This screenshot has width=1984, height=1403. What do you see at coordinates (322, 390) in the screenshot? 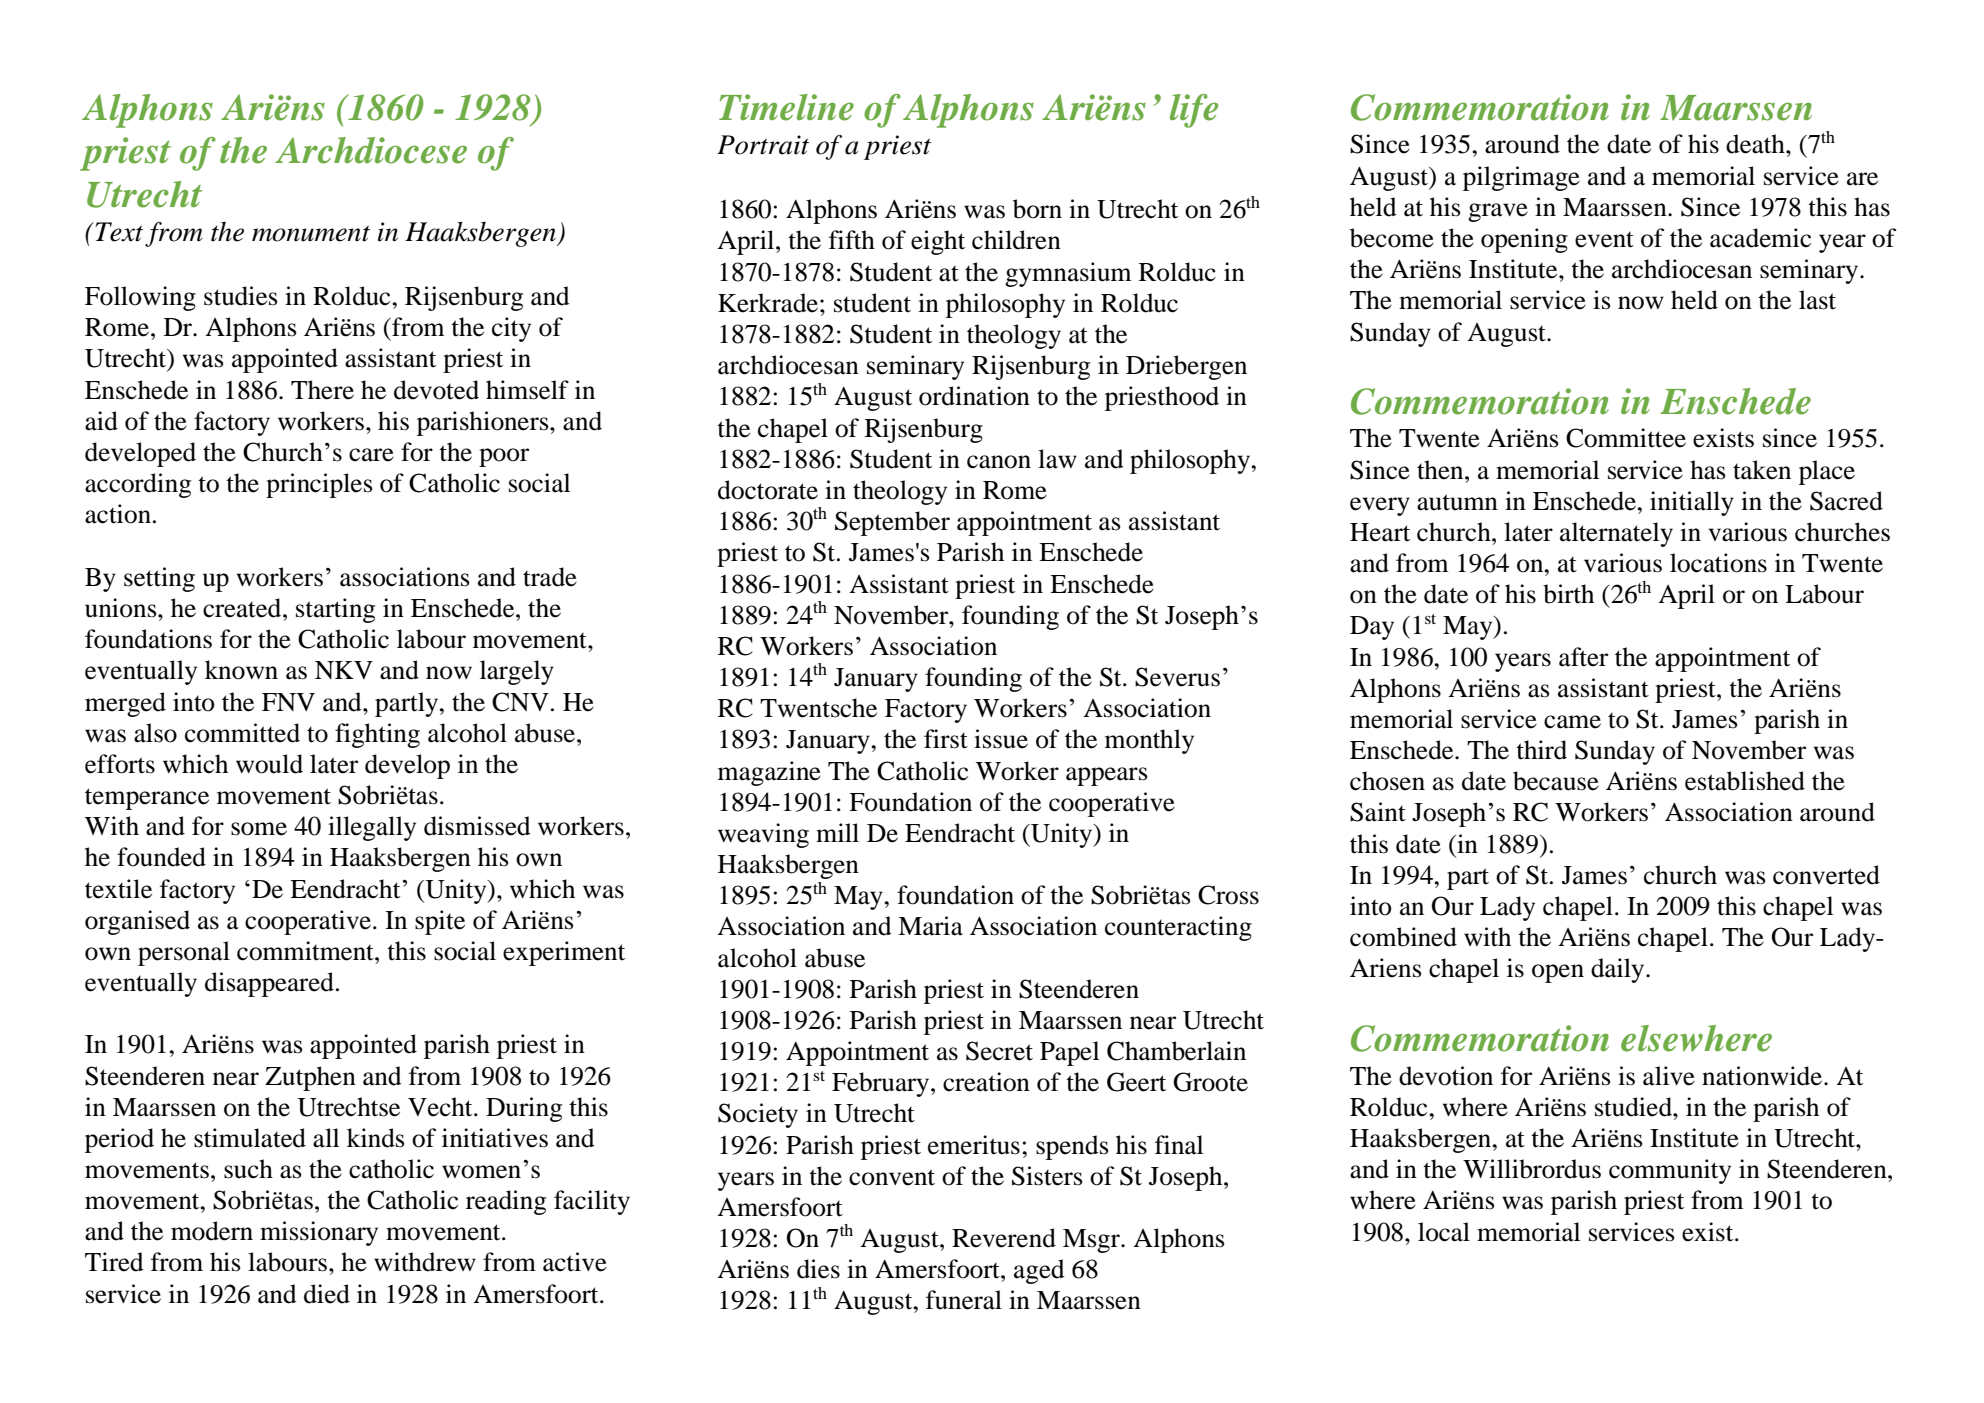
I see `There` at bounding box center [322, 390].
